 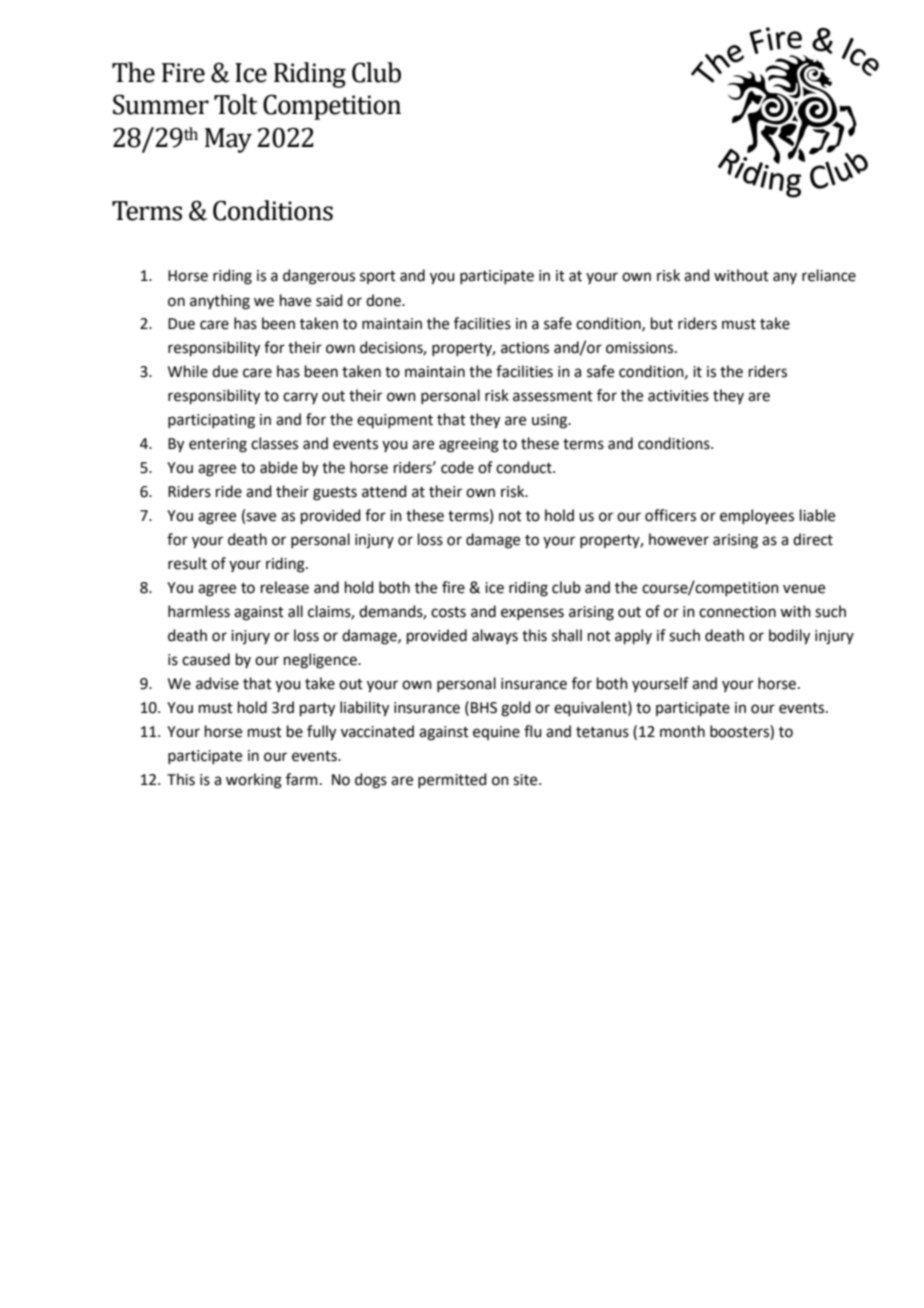 I want to click on month, so click(x=682, y=731).
